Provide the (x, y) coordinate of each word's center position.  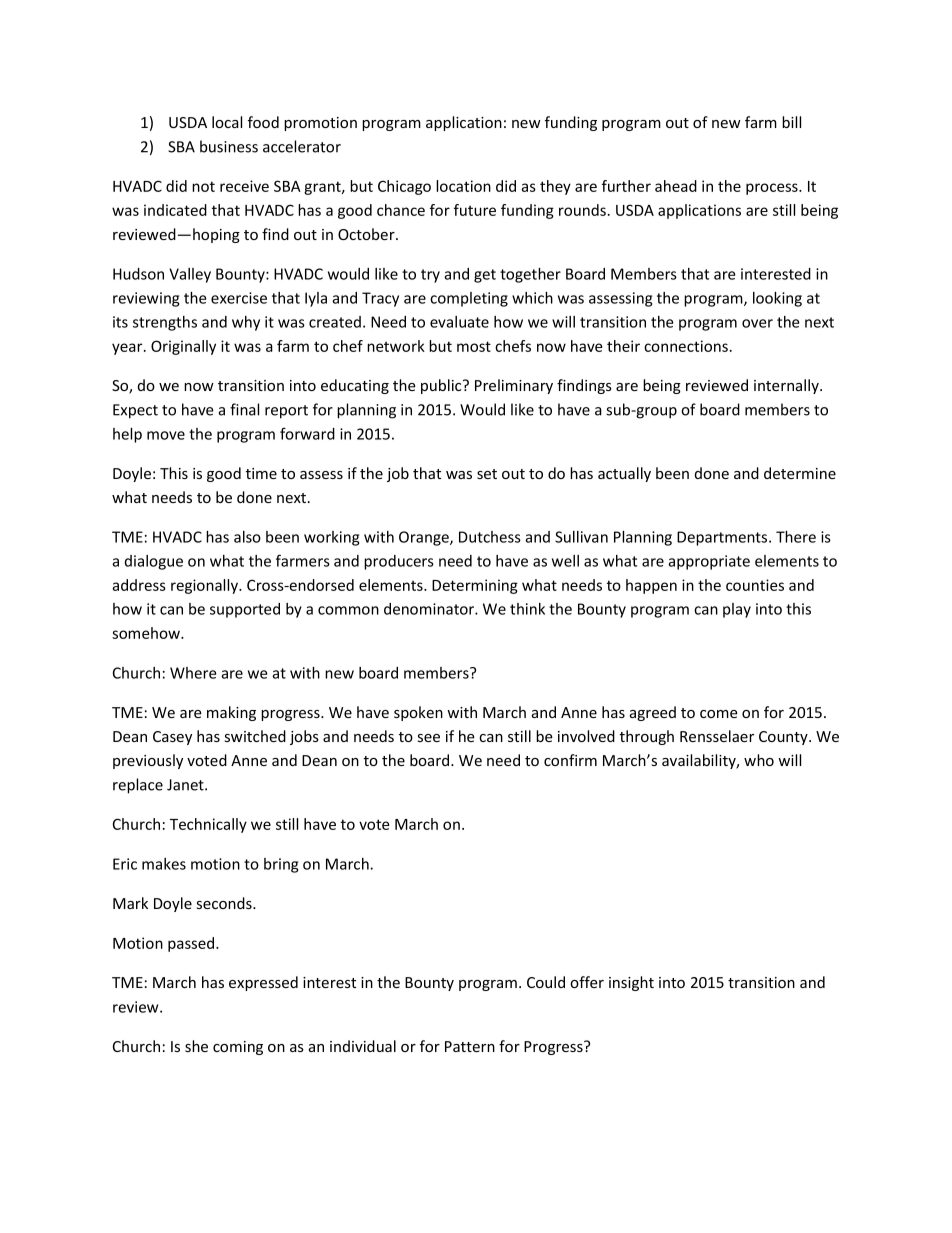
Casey (172, 738)
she (196, 1046)
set (487, 474)
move (166, 435)
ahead (676, 186)
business (229, 146)
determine (800, 473)
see (429, 738)
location (463, 186)
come (719, 714)
